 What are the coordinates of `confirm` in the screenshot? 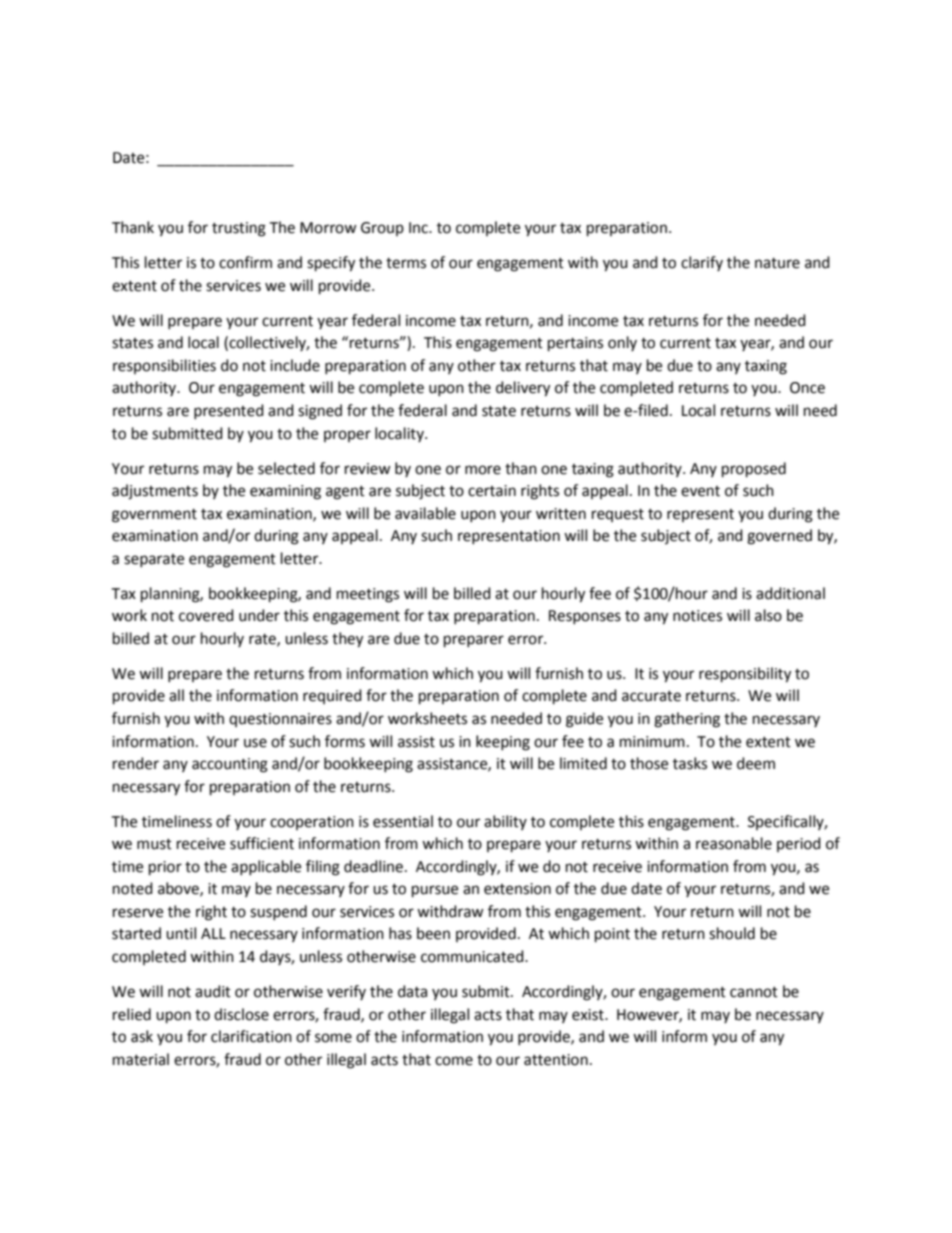 It's located at (245, 262).
